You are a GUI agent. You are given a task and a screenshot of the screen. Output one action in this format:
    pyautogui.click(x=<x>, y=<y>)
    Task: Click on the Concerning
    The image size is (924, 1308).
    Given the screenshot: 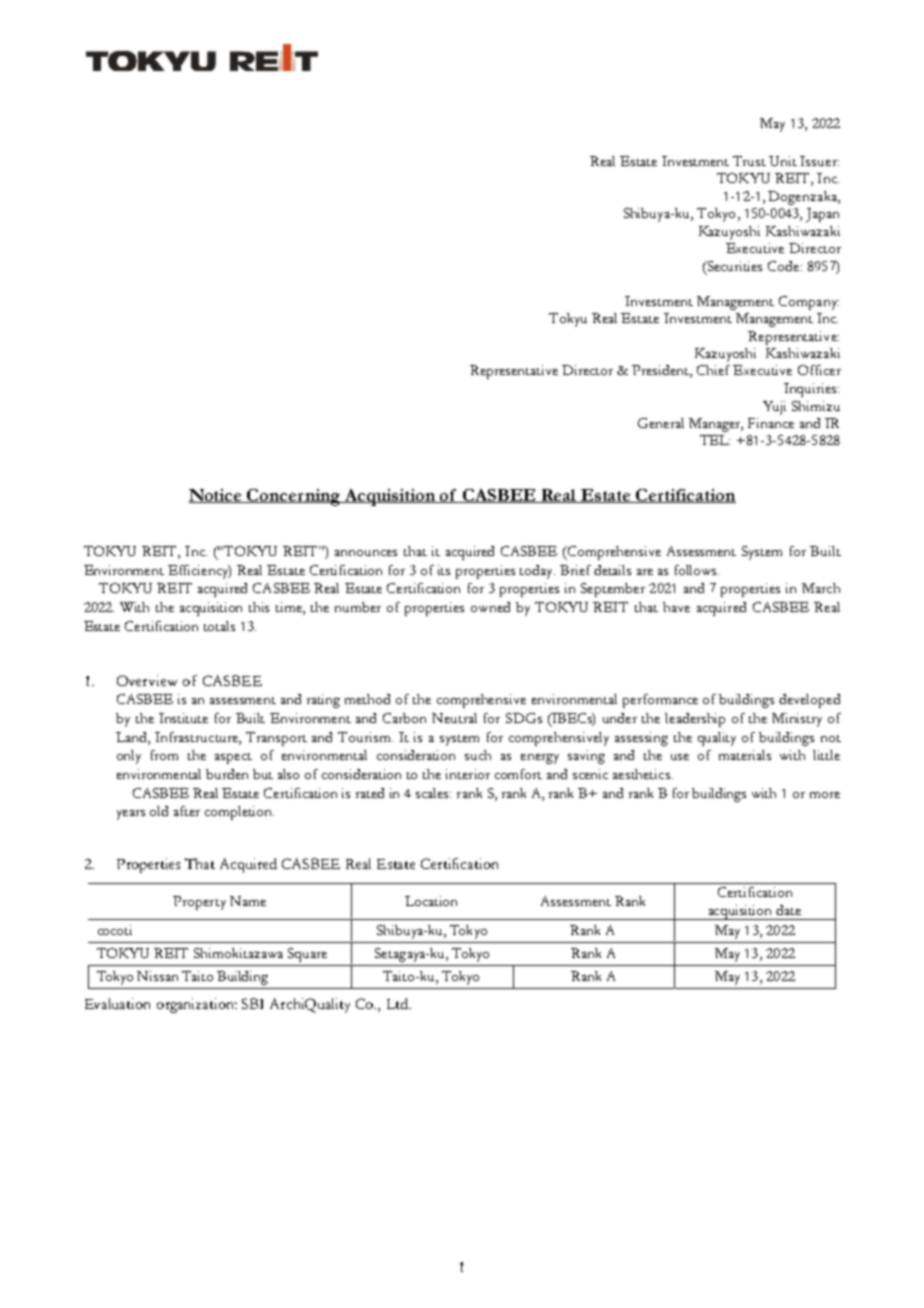 What is the action you would take?
    pyautogui.click(x=294, y=497)
